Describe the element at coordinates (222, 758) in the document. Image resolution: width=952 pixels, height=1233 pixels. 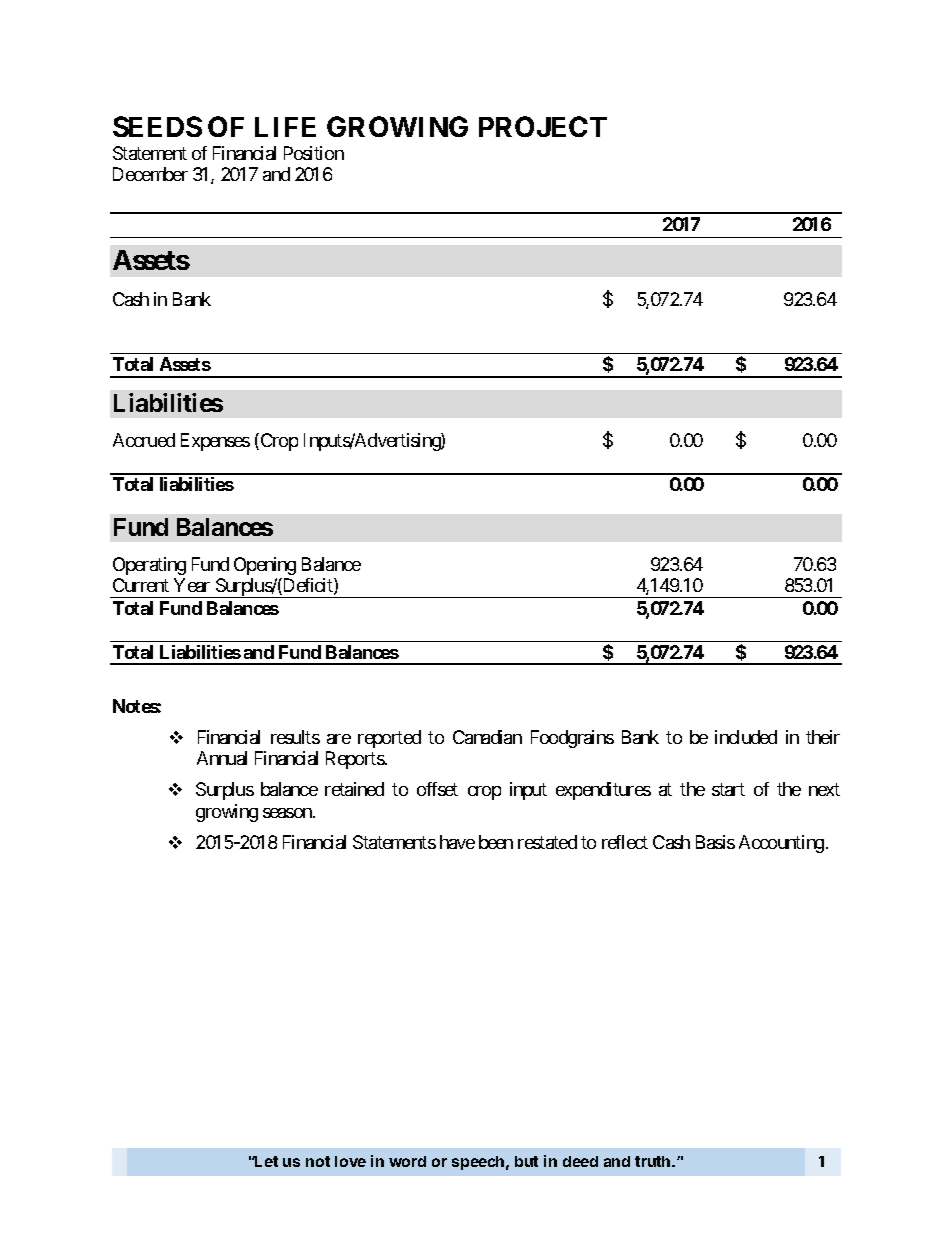
I see `Annual` at that location.
